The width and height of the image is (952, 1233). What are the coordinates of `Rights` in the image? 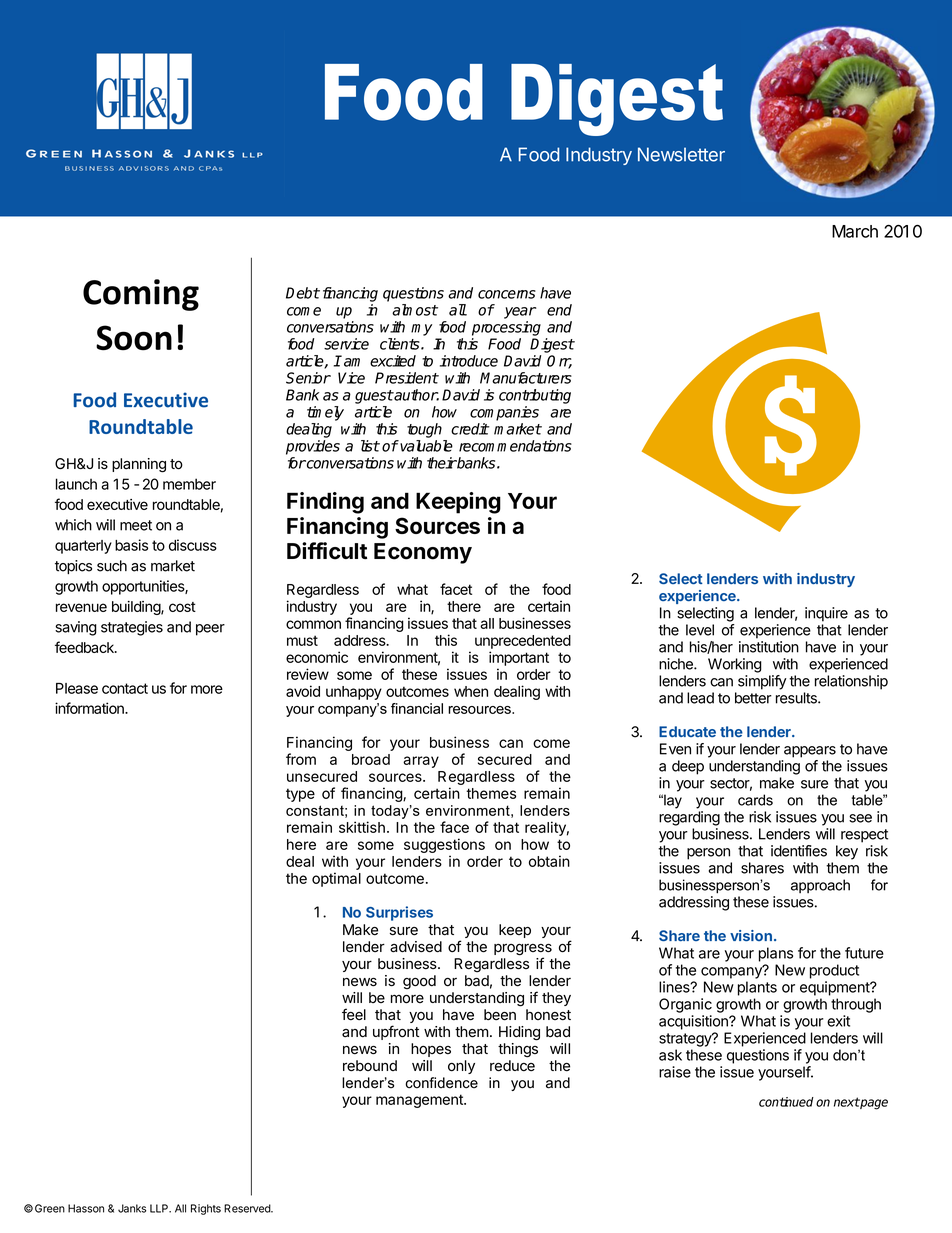 It's located at (206, 1209).
